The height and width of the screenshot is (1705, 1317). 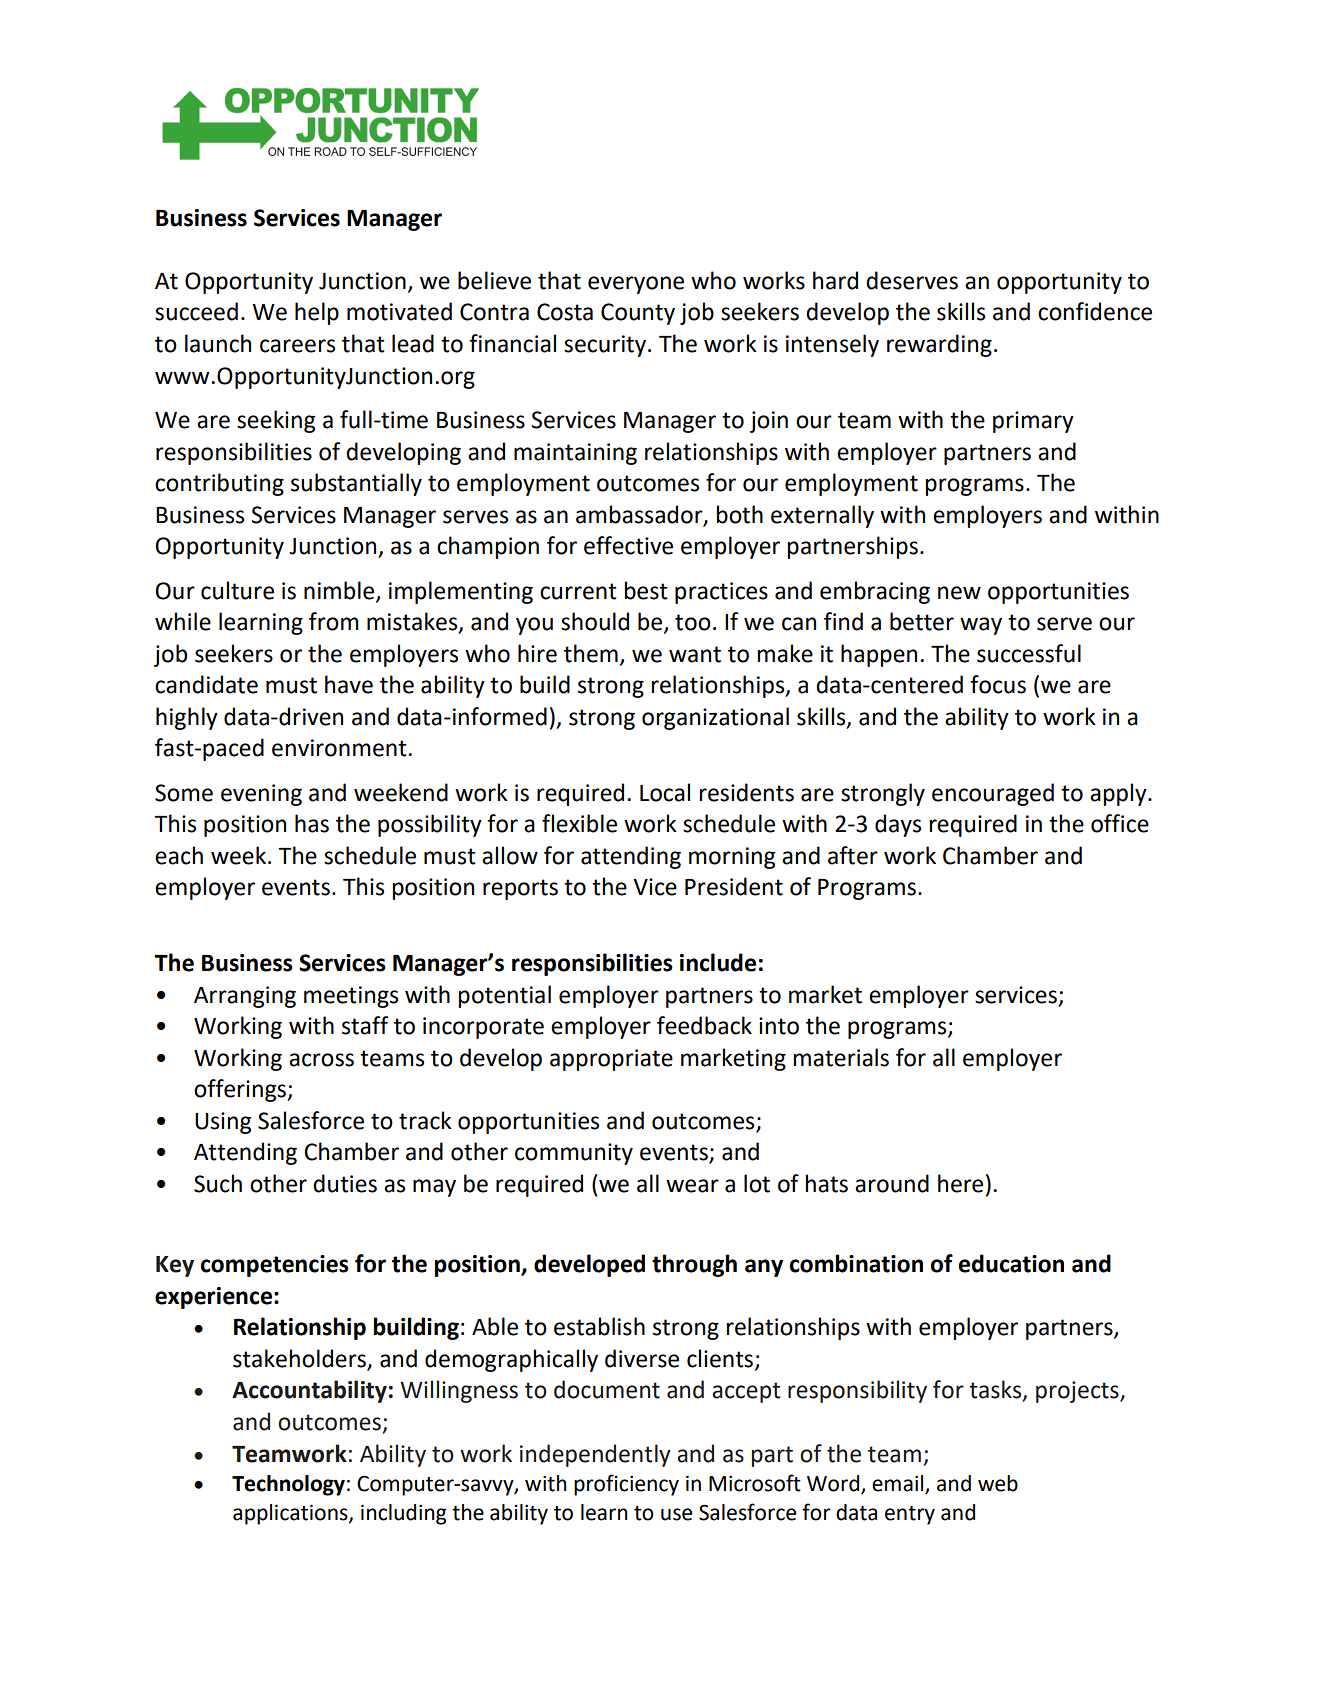 What do you see at coordinates (638, 314) in the screenshot?
I see `County` at bounding box center [638, 314].
